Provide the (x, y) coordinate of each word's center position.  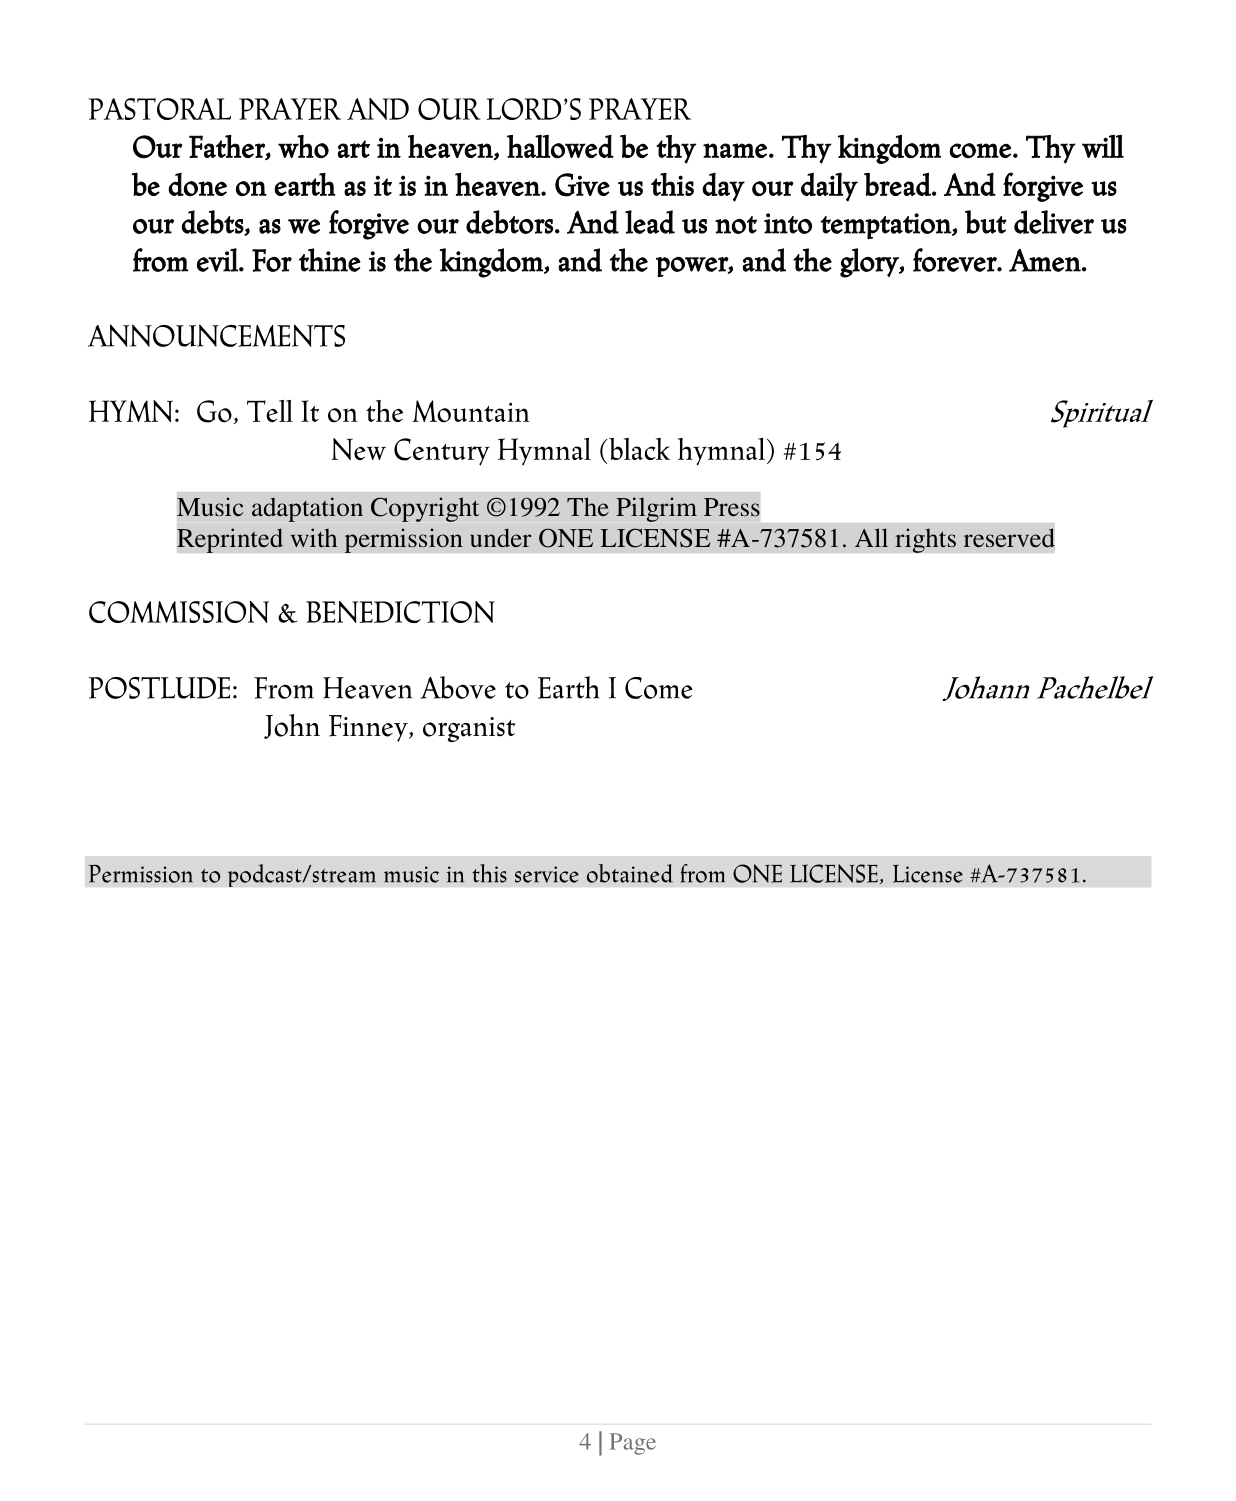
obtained (630, 873)
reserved (1009, 537)
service (547, 874)
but (986, 222)
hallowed (560, 147)
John (292, 726)
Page (633, 1444)
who (303, 147)
